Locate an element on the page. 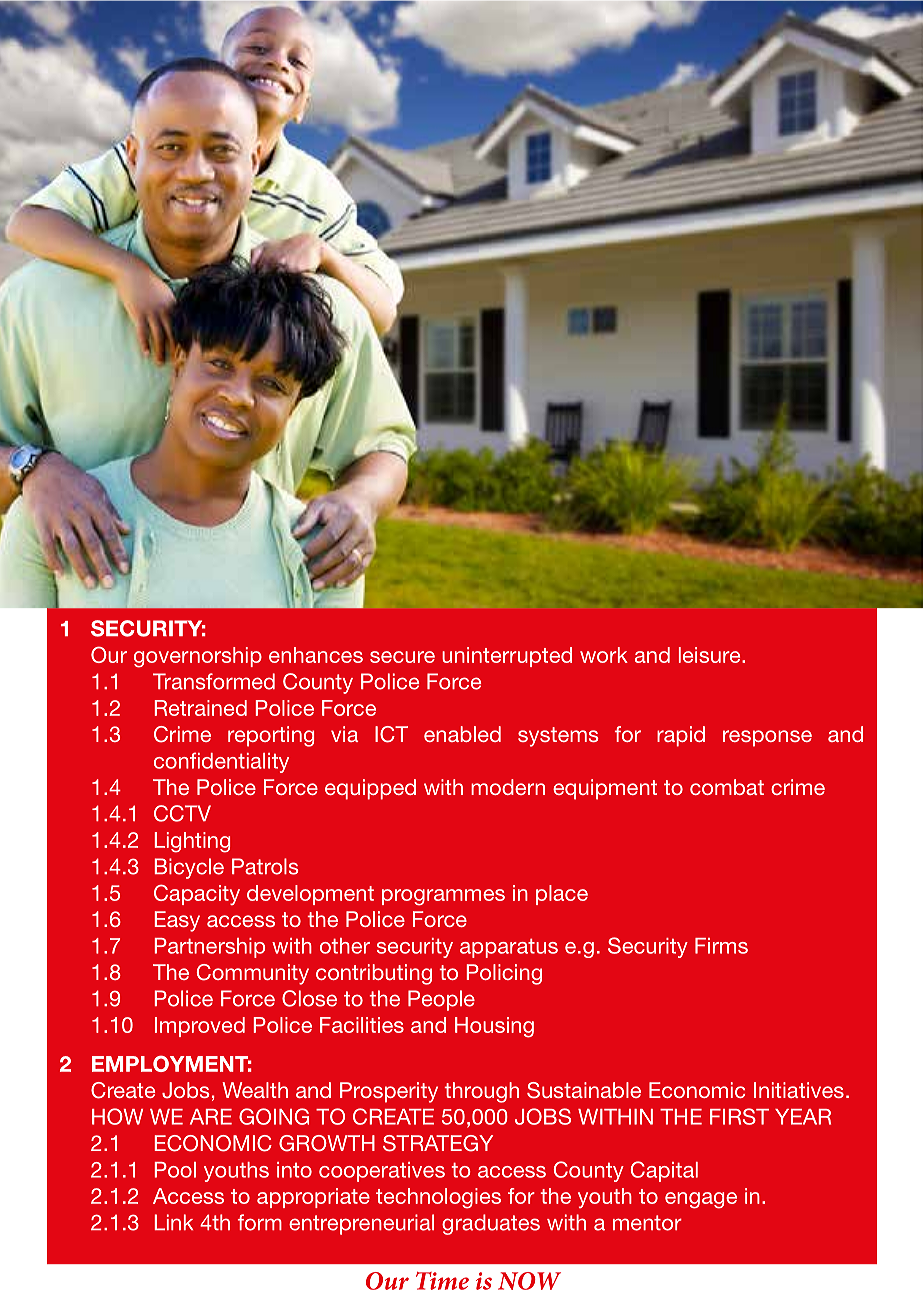 This page has height=1311, width=924. leisure is located at coordinates (711, 655).
